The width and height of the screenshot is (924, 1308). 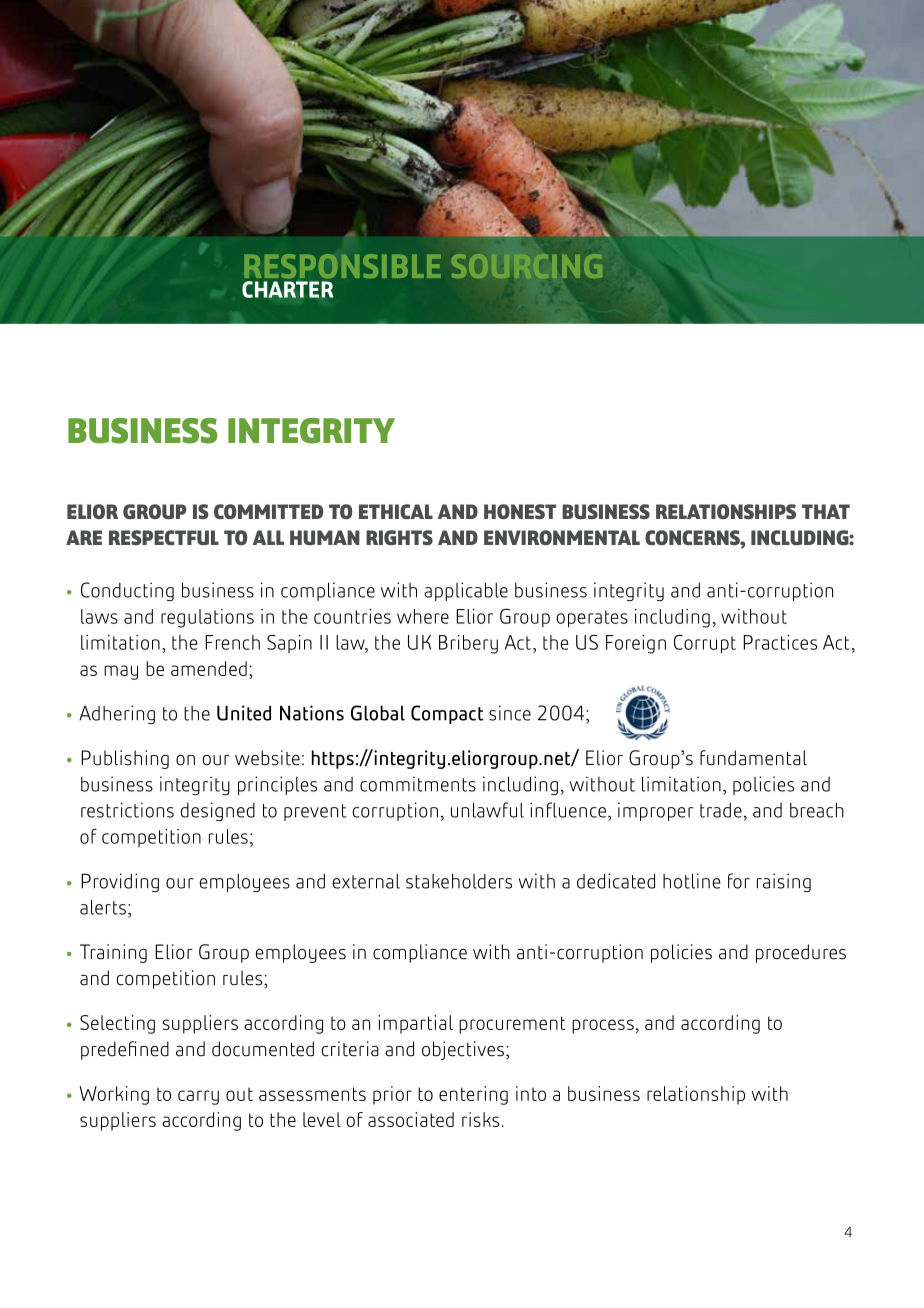 What do you see at coordinates (562, 537) in the screenshot?
I see `ENVIRONMENTAL` at bounding box center [562, 537].
